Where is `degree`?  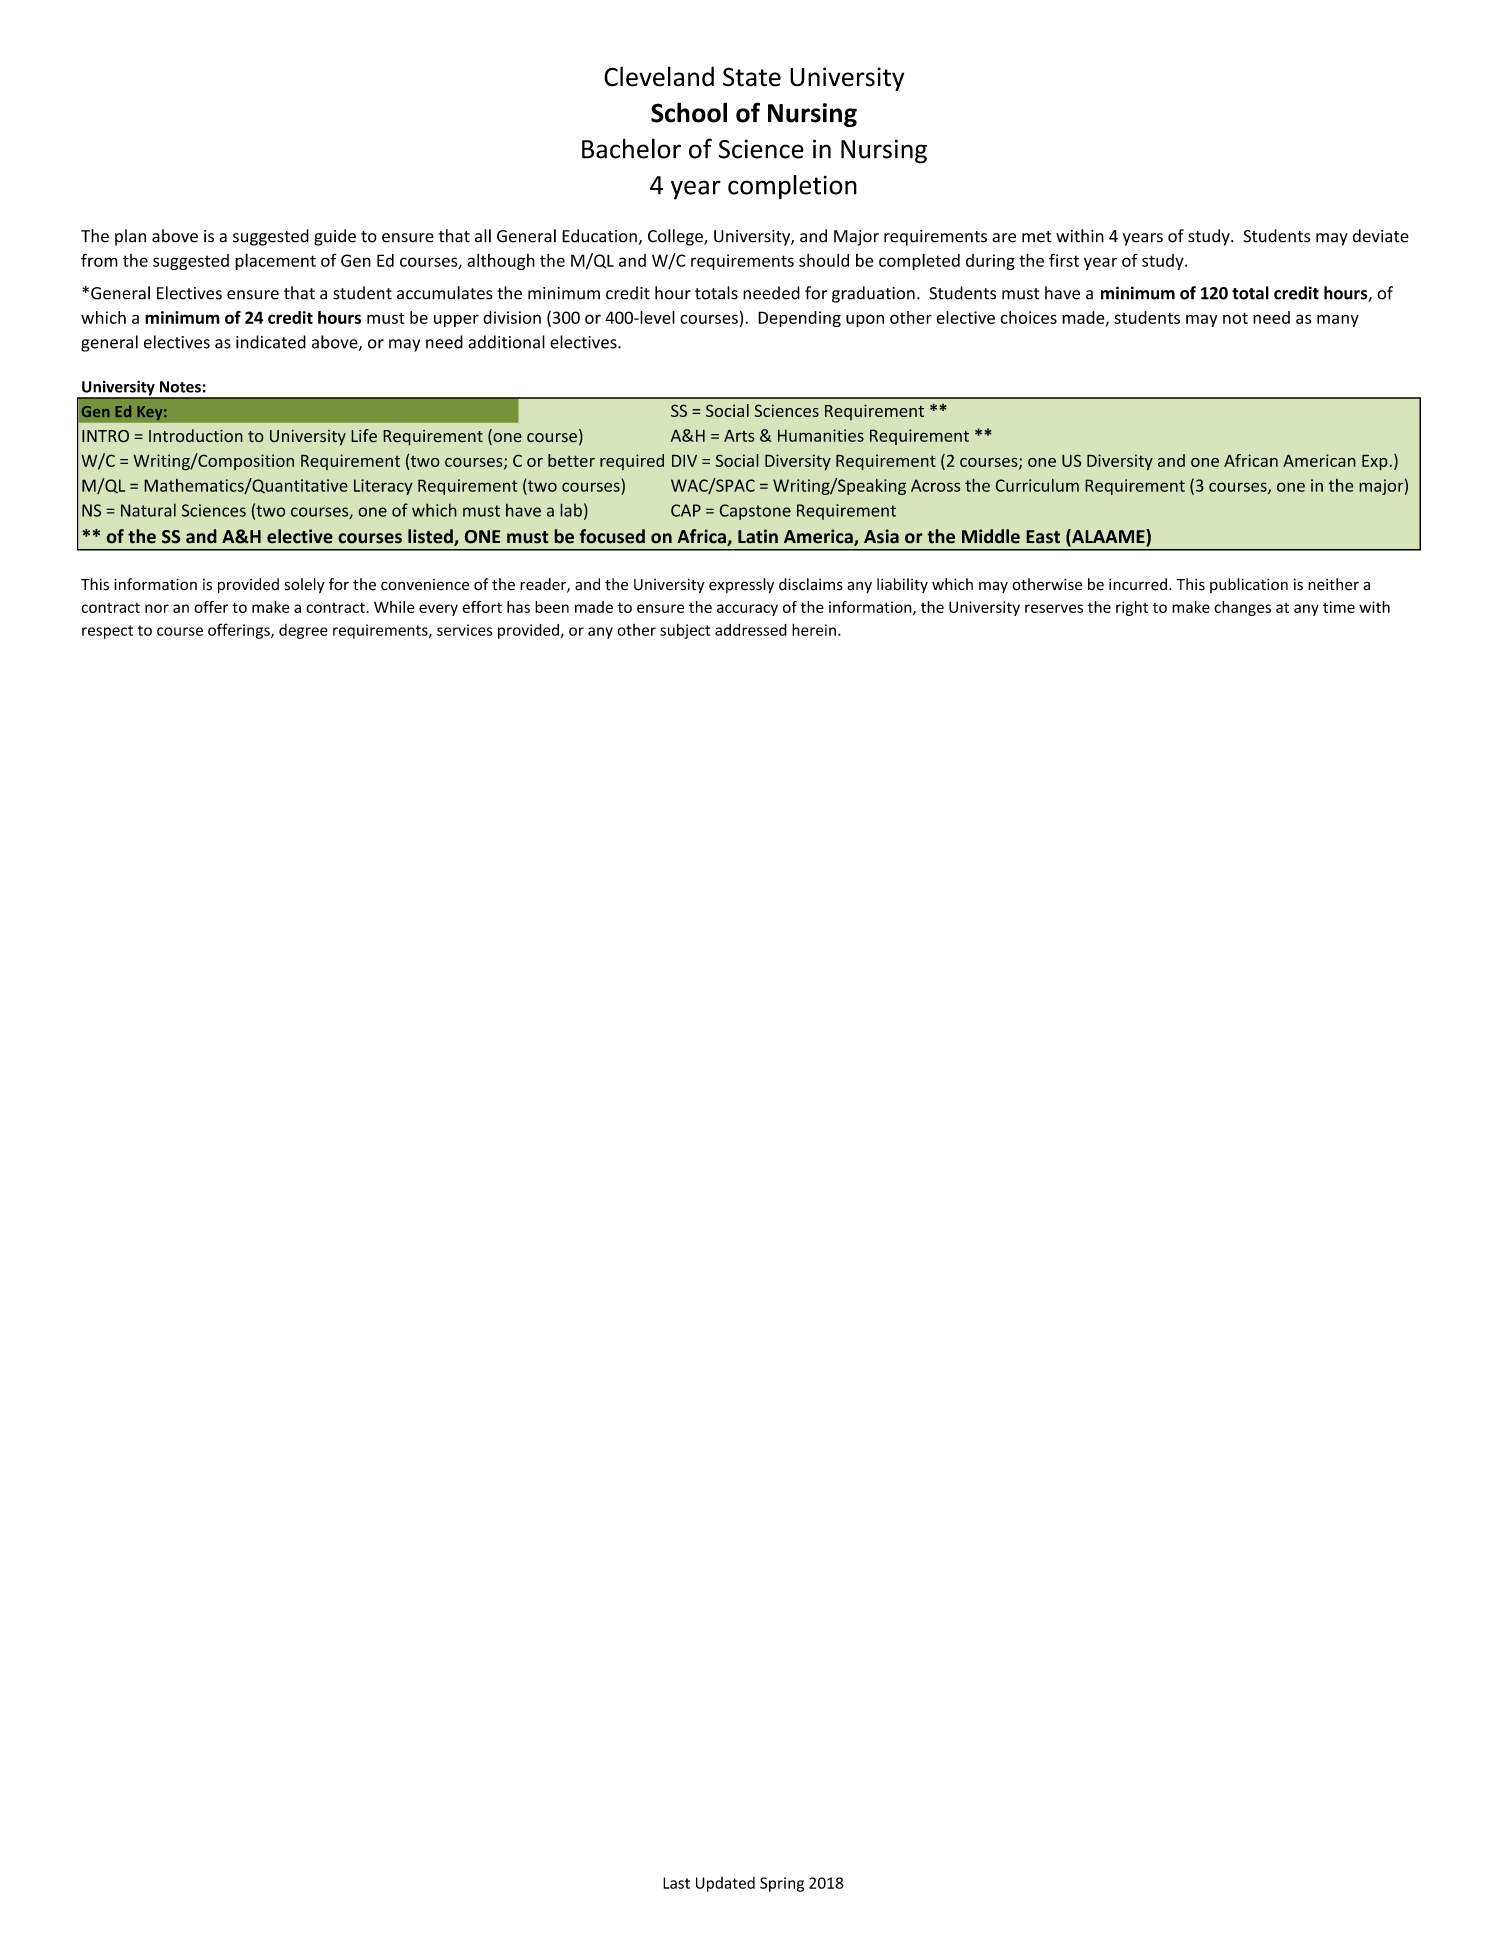 degree is located at coordinates (303, 631).
